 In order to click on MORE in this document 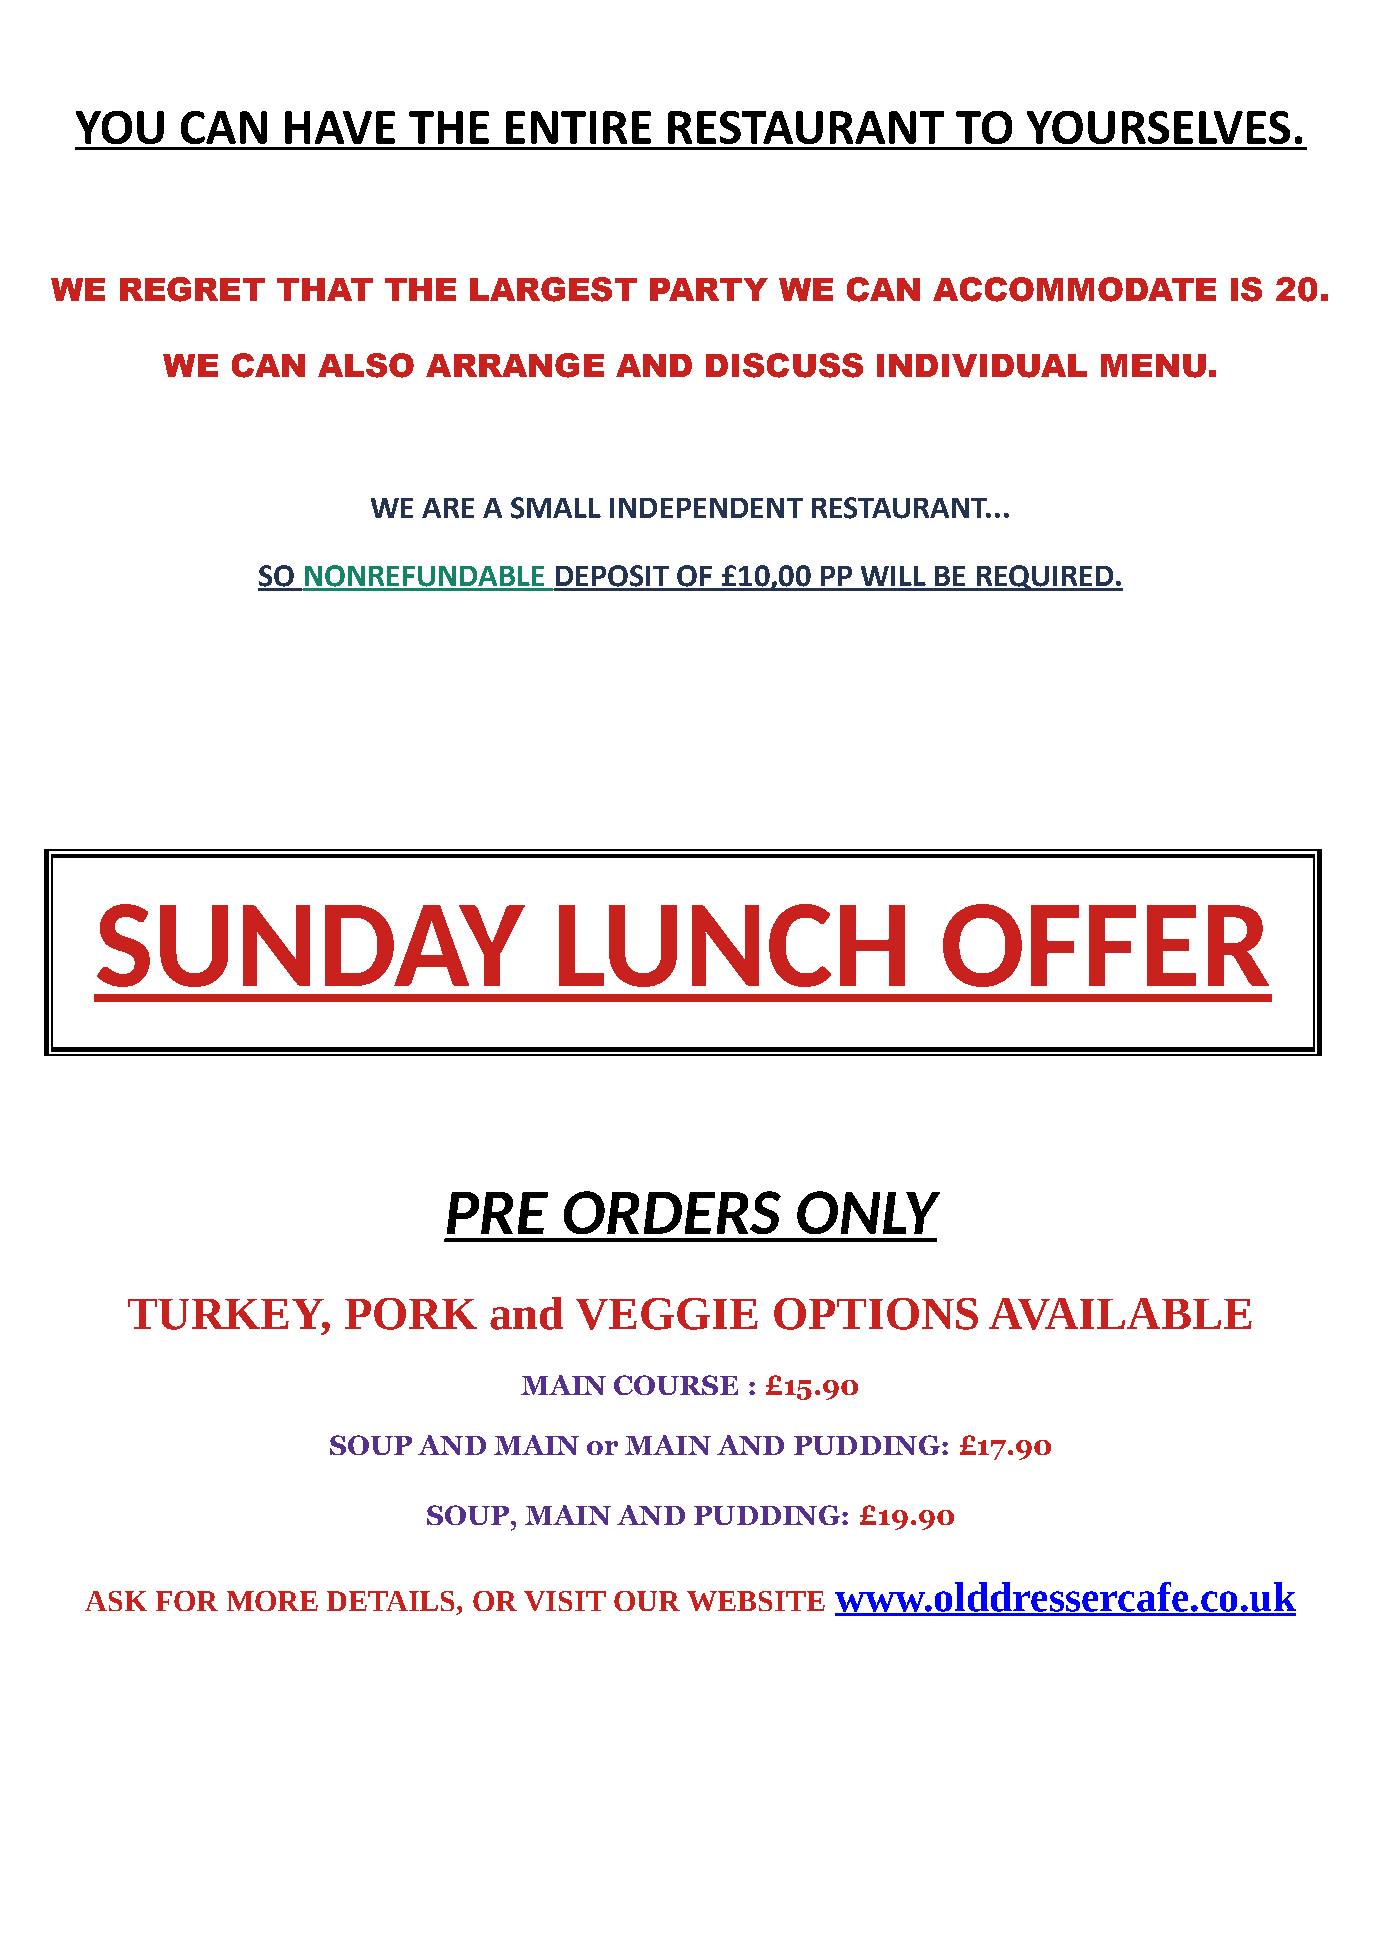, I will do `click(272, 1601)`.
